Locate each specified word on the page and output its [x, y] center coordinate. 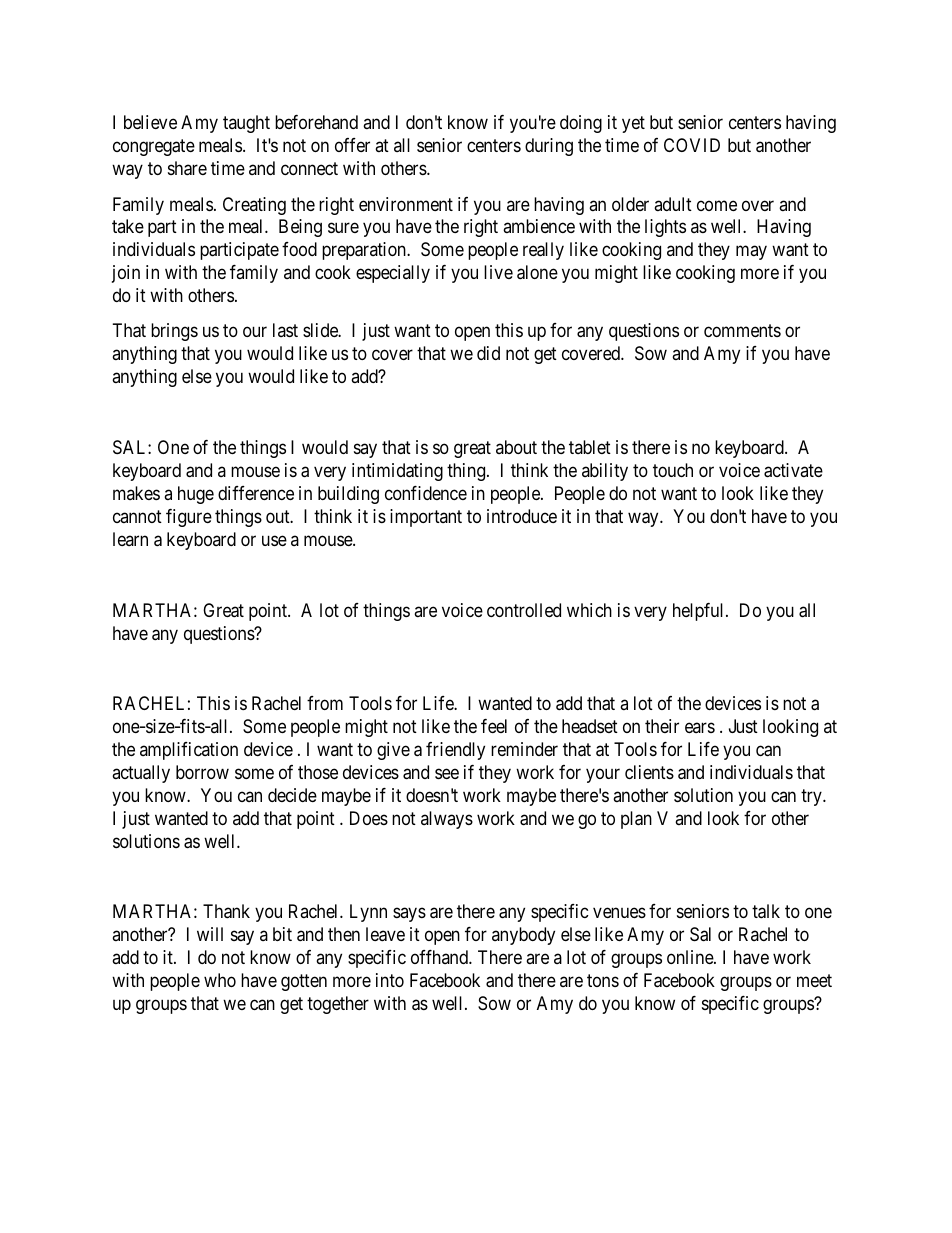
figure [189, 518]
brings [174, 332]
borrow [202, 772]
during [549, 147]
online [691, 957]
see [447, 773]
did [488, 353]
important [426, 518]
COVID [692, 145]
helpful [700, 612]
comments [742, 331]
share [187, 168]
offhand [440, 957]
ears [700, 727]
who [220, 980]
